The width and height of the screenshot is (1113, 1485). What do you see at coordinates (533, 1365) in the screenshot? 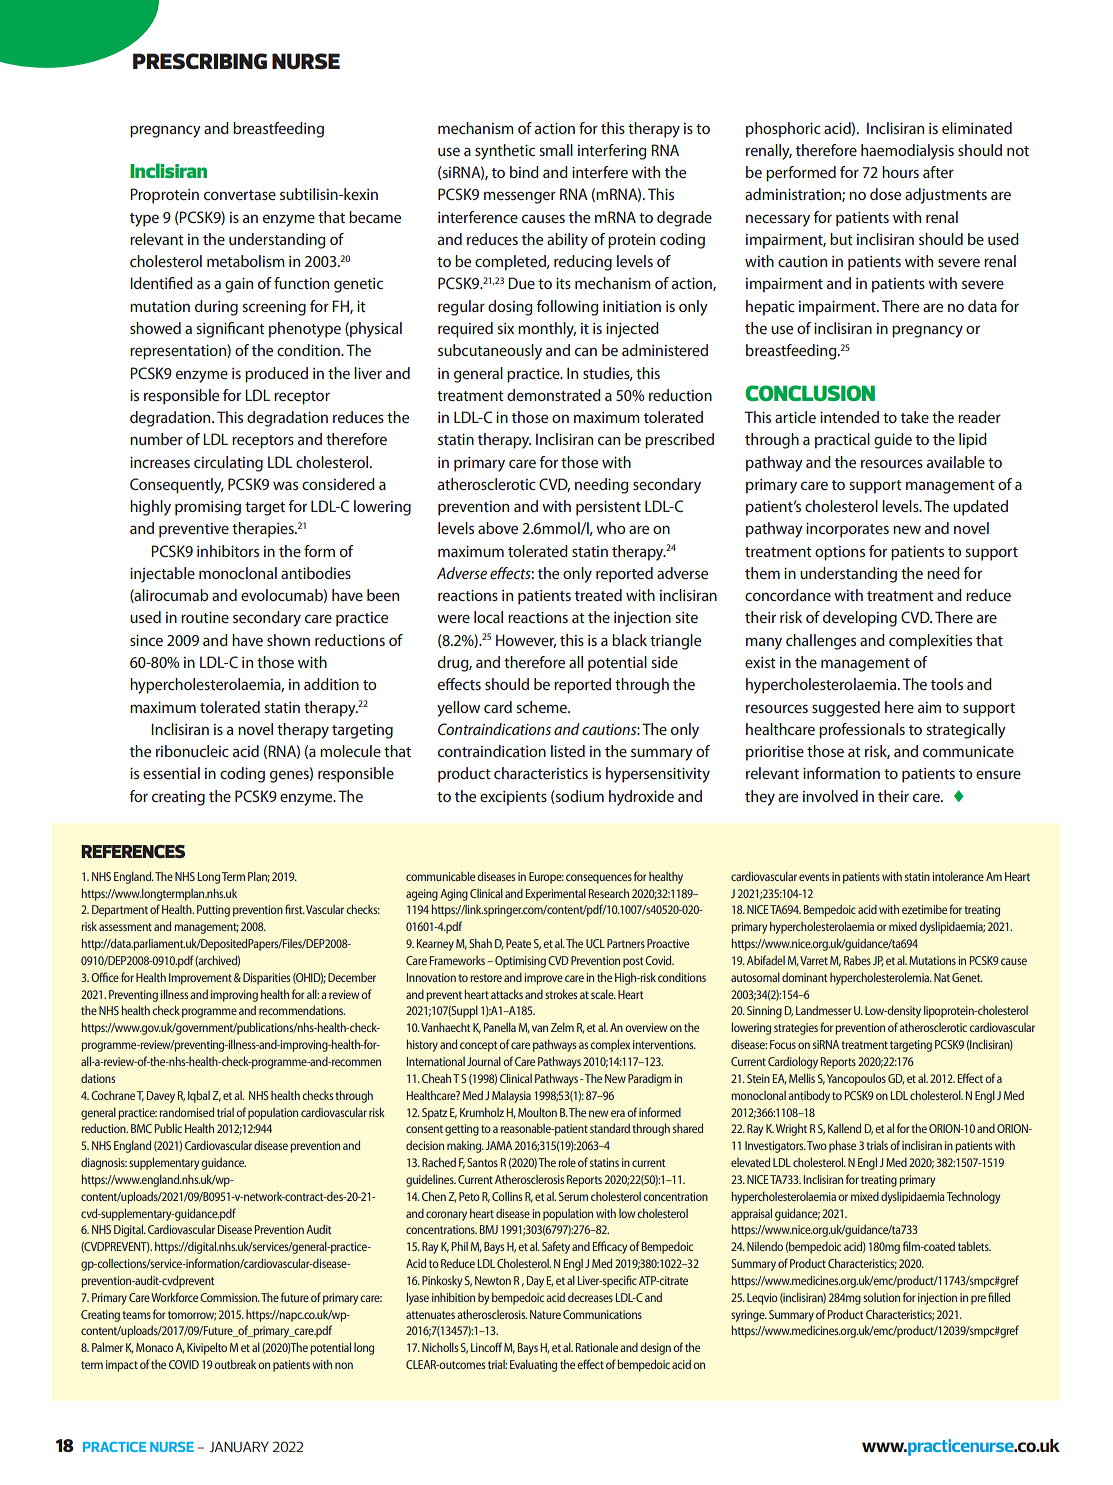
I see `Evaluating` at bounding box center [533, 1365].
